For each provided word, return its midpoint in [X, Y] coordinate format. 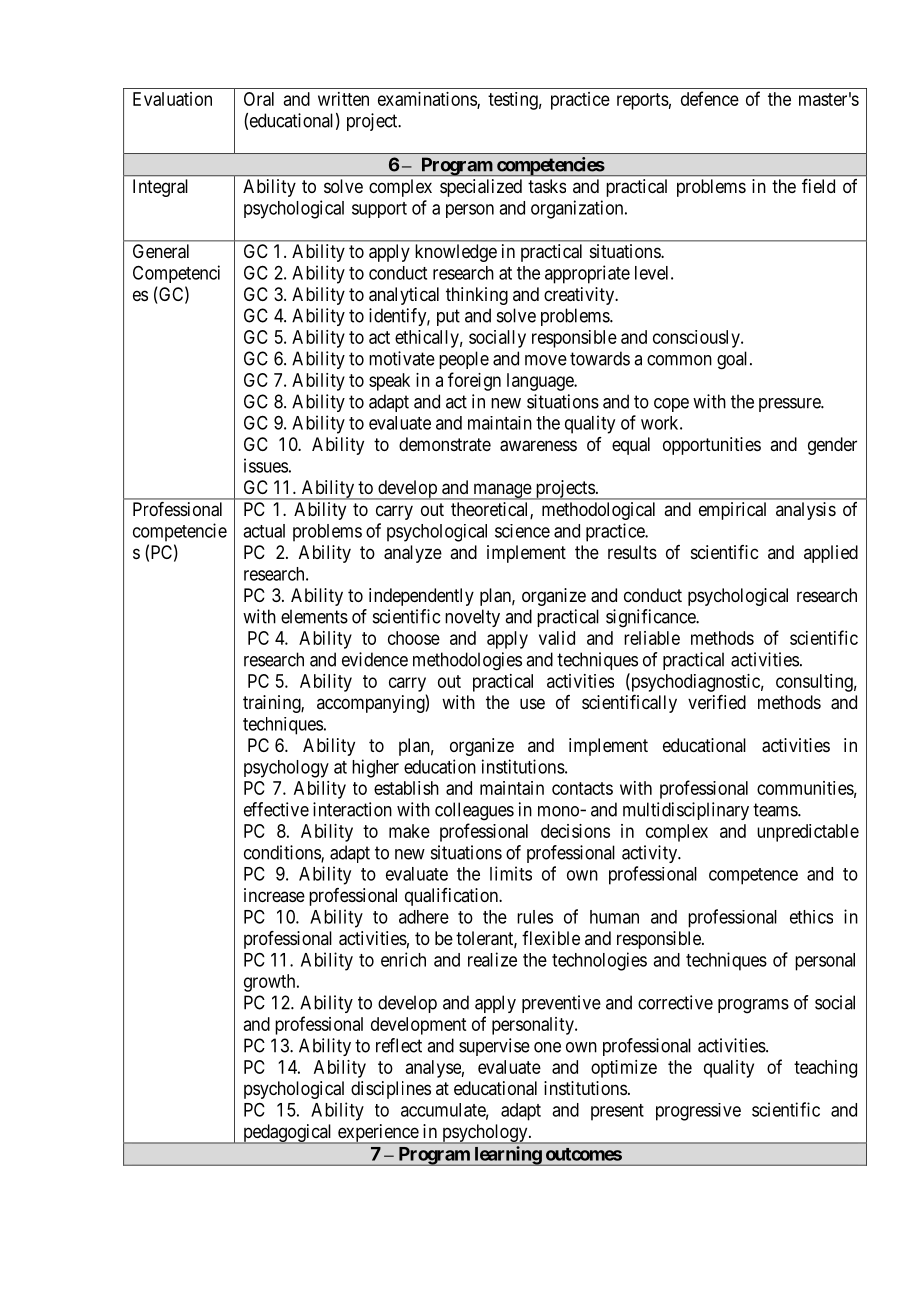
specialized [481, 188]
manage [502, 491]
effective [276, 809]
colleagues [474, 811]
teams [776, 810]
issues [266, 465]
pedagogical [288, 1134]
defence [710, 98]
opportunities [712, 446]
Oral [259, 99]
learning [507, 1156]
